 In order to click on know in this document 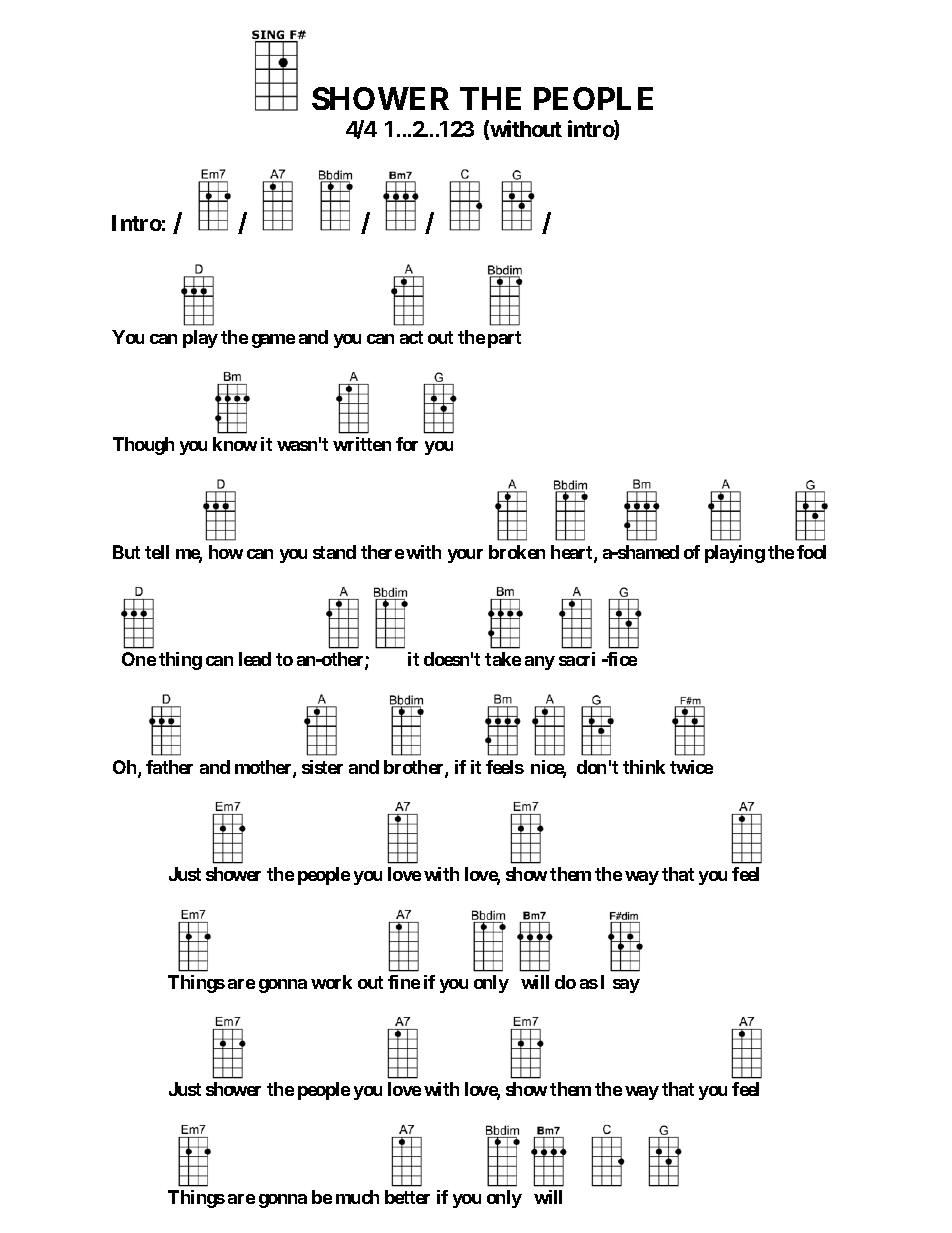, I will do `click(235, 444)`.
